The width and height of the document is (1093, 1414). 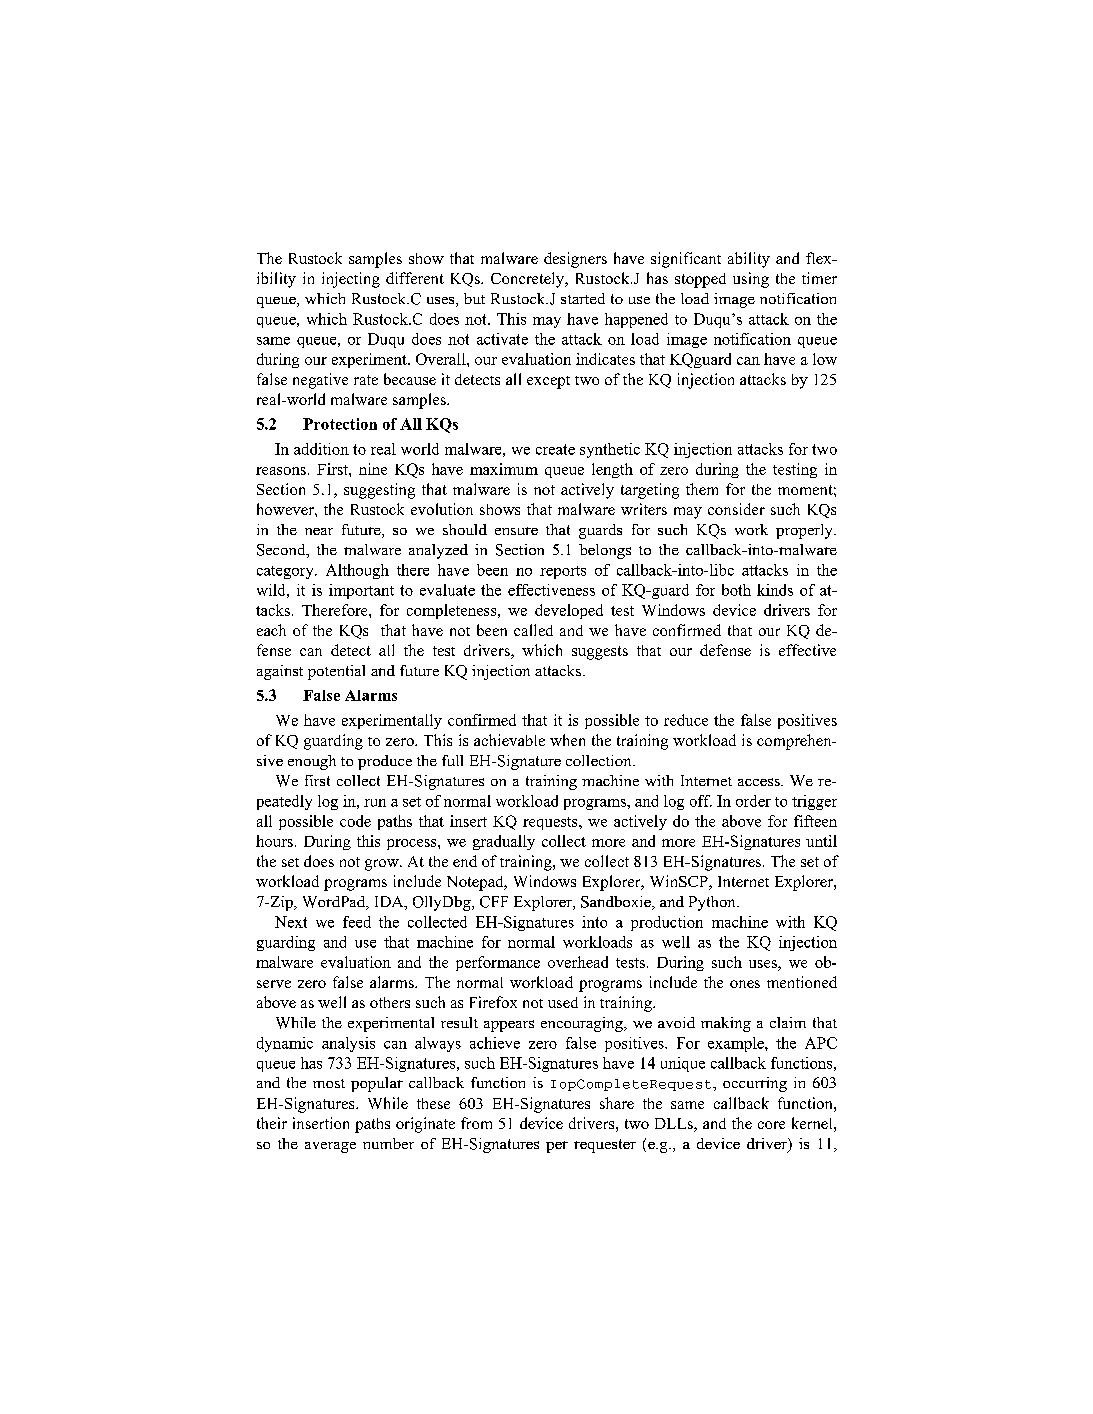 What do you see at coordinates (605, 1146) in the document?
I see `requester` at bounding box center [605, 1146].
